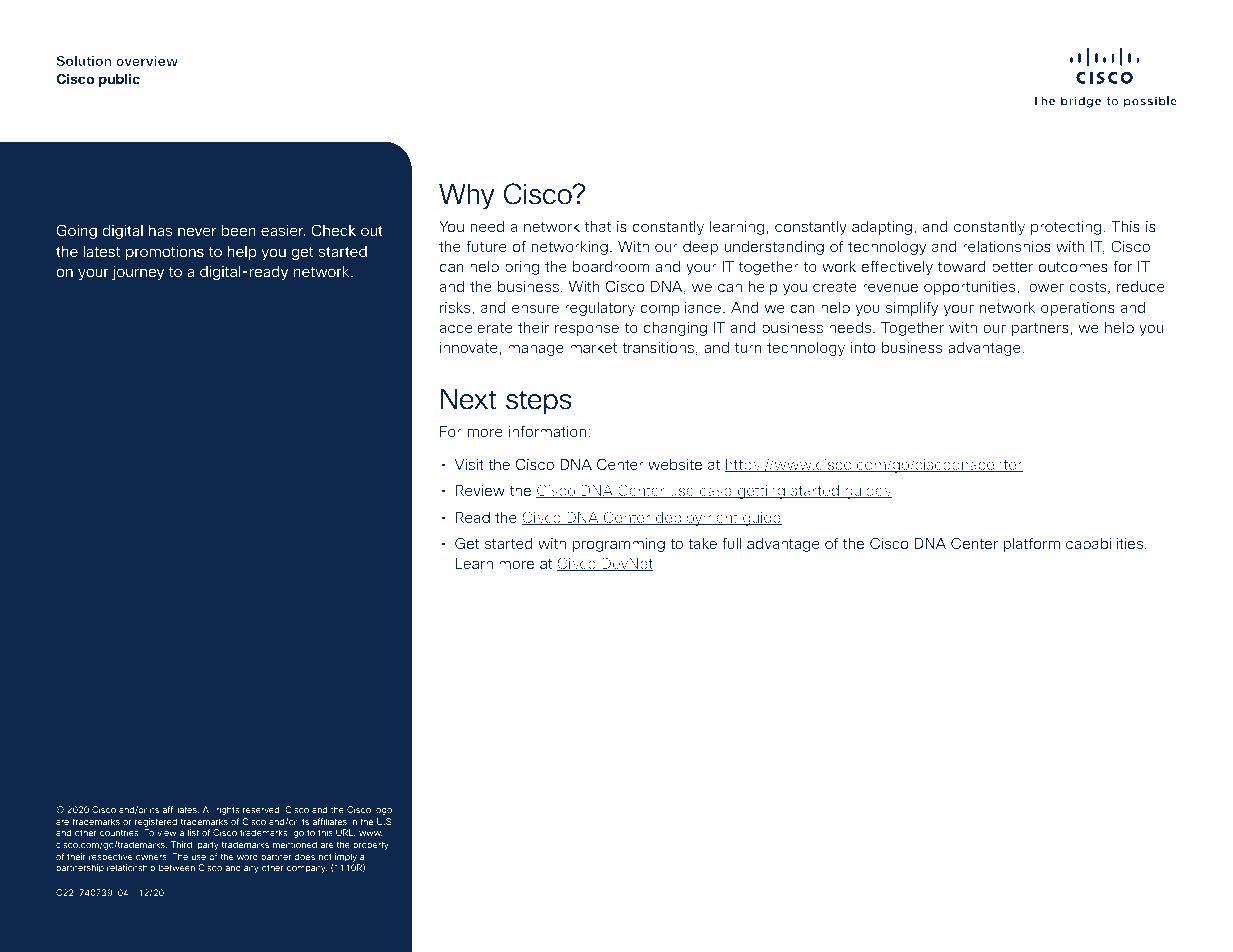 Image resolution: width=1233 pixels, height=952 pixels. I want to click on journey, so click(138, 273).
